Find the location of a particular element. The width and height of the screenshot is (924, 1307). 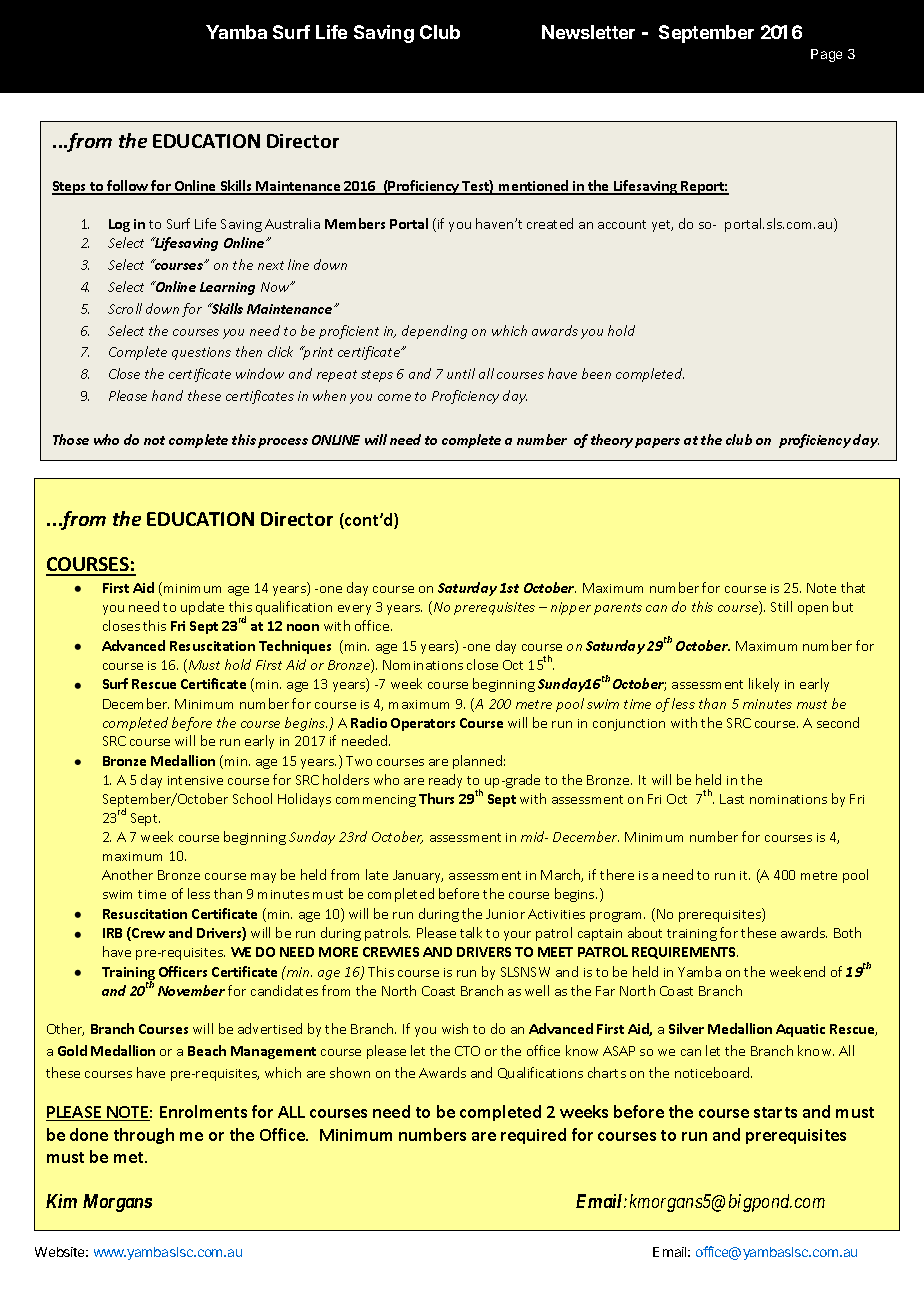

account is located at coordinates (622, 224).
